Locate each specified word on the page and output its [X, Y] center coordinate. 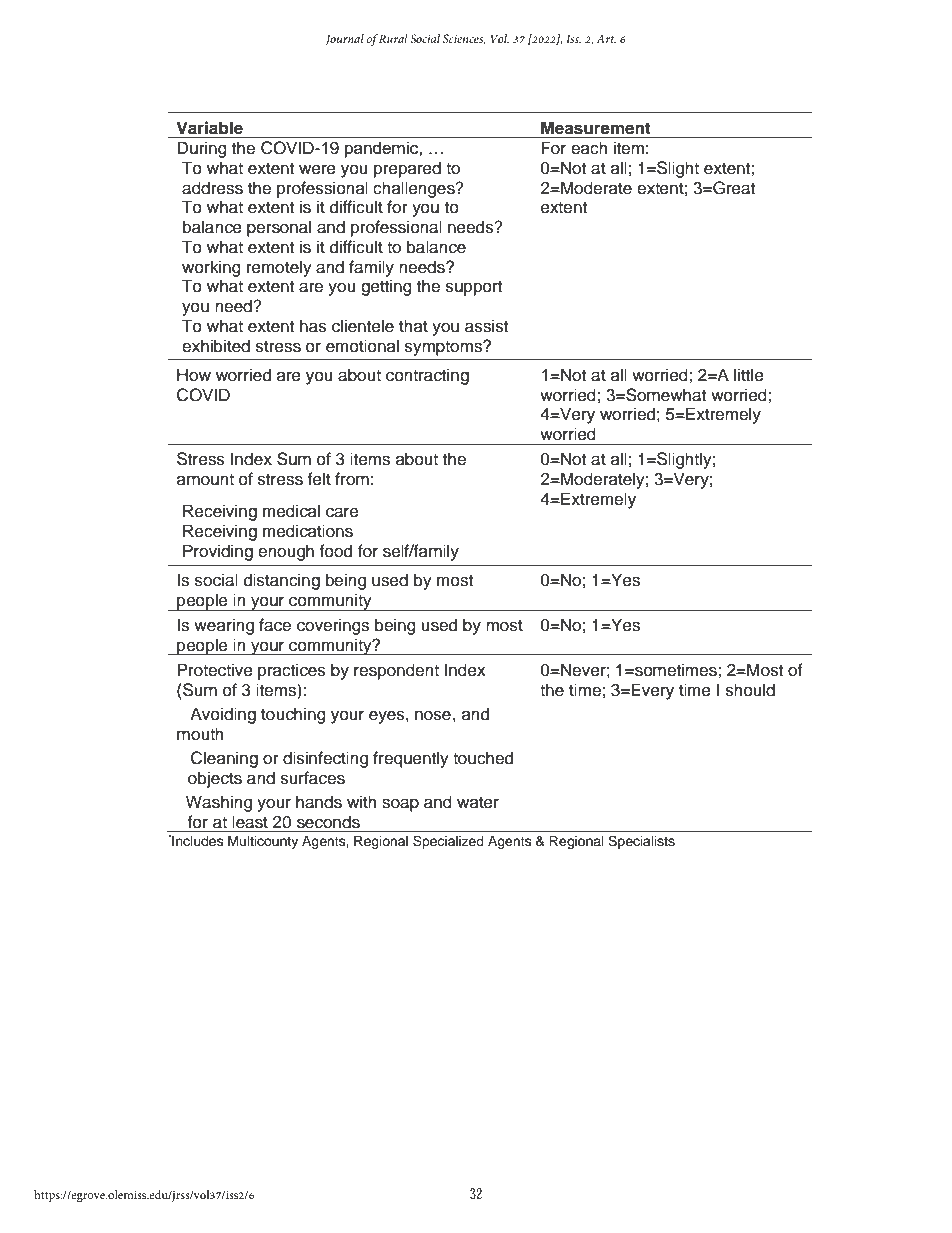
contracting [427, 376]
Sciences [464, 39]
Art [606, 39]
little [749, 375]
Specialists [641, 842]
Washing [219, 803]
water [478, 803]
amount [205, 480]
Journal [345, 39]
